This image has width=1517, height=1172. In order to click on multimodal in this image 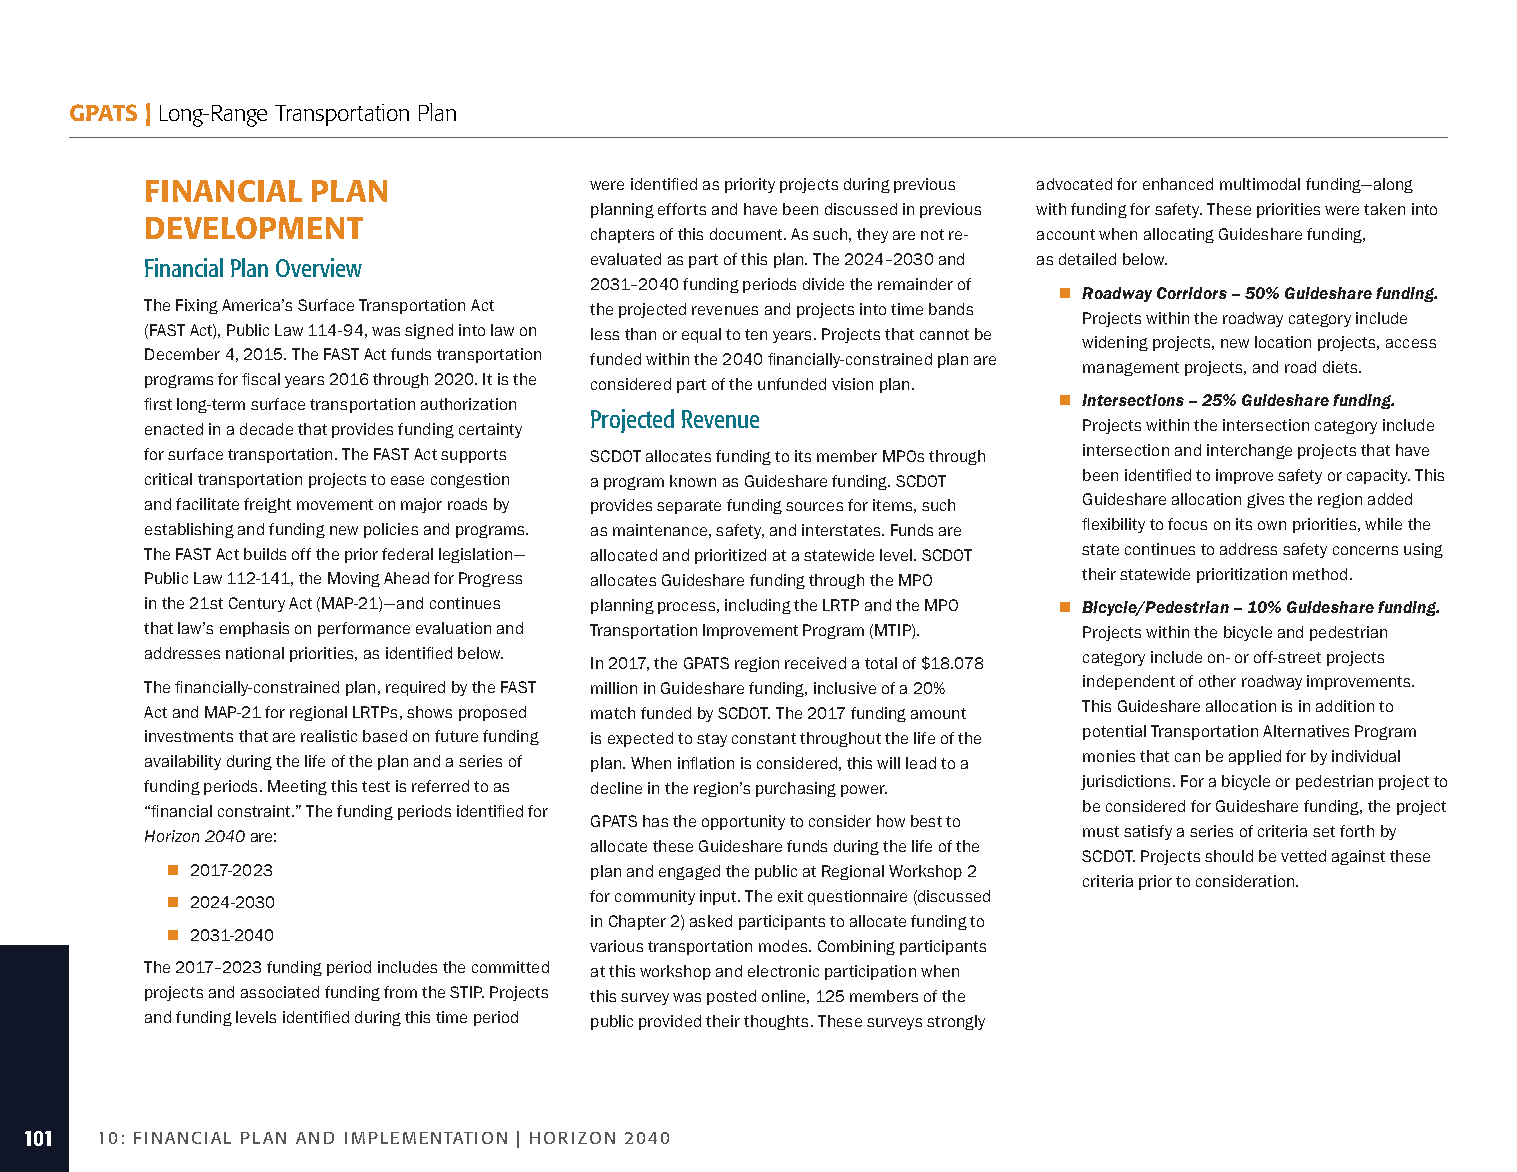, I will do `click(1260, 184)`.
